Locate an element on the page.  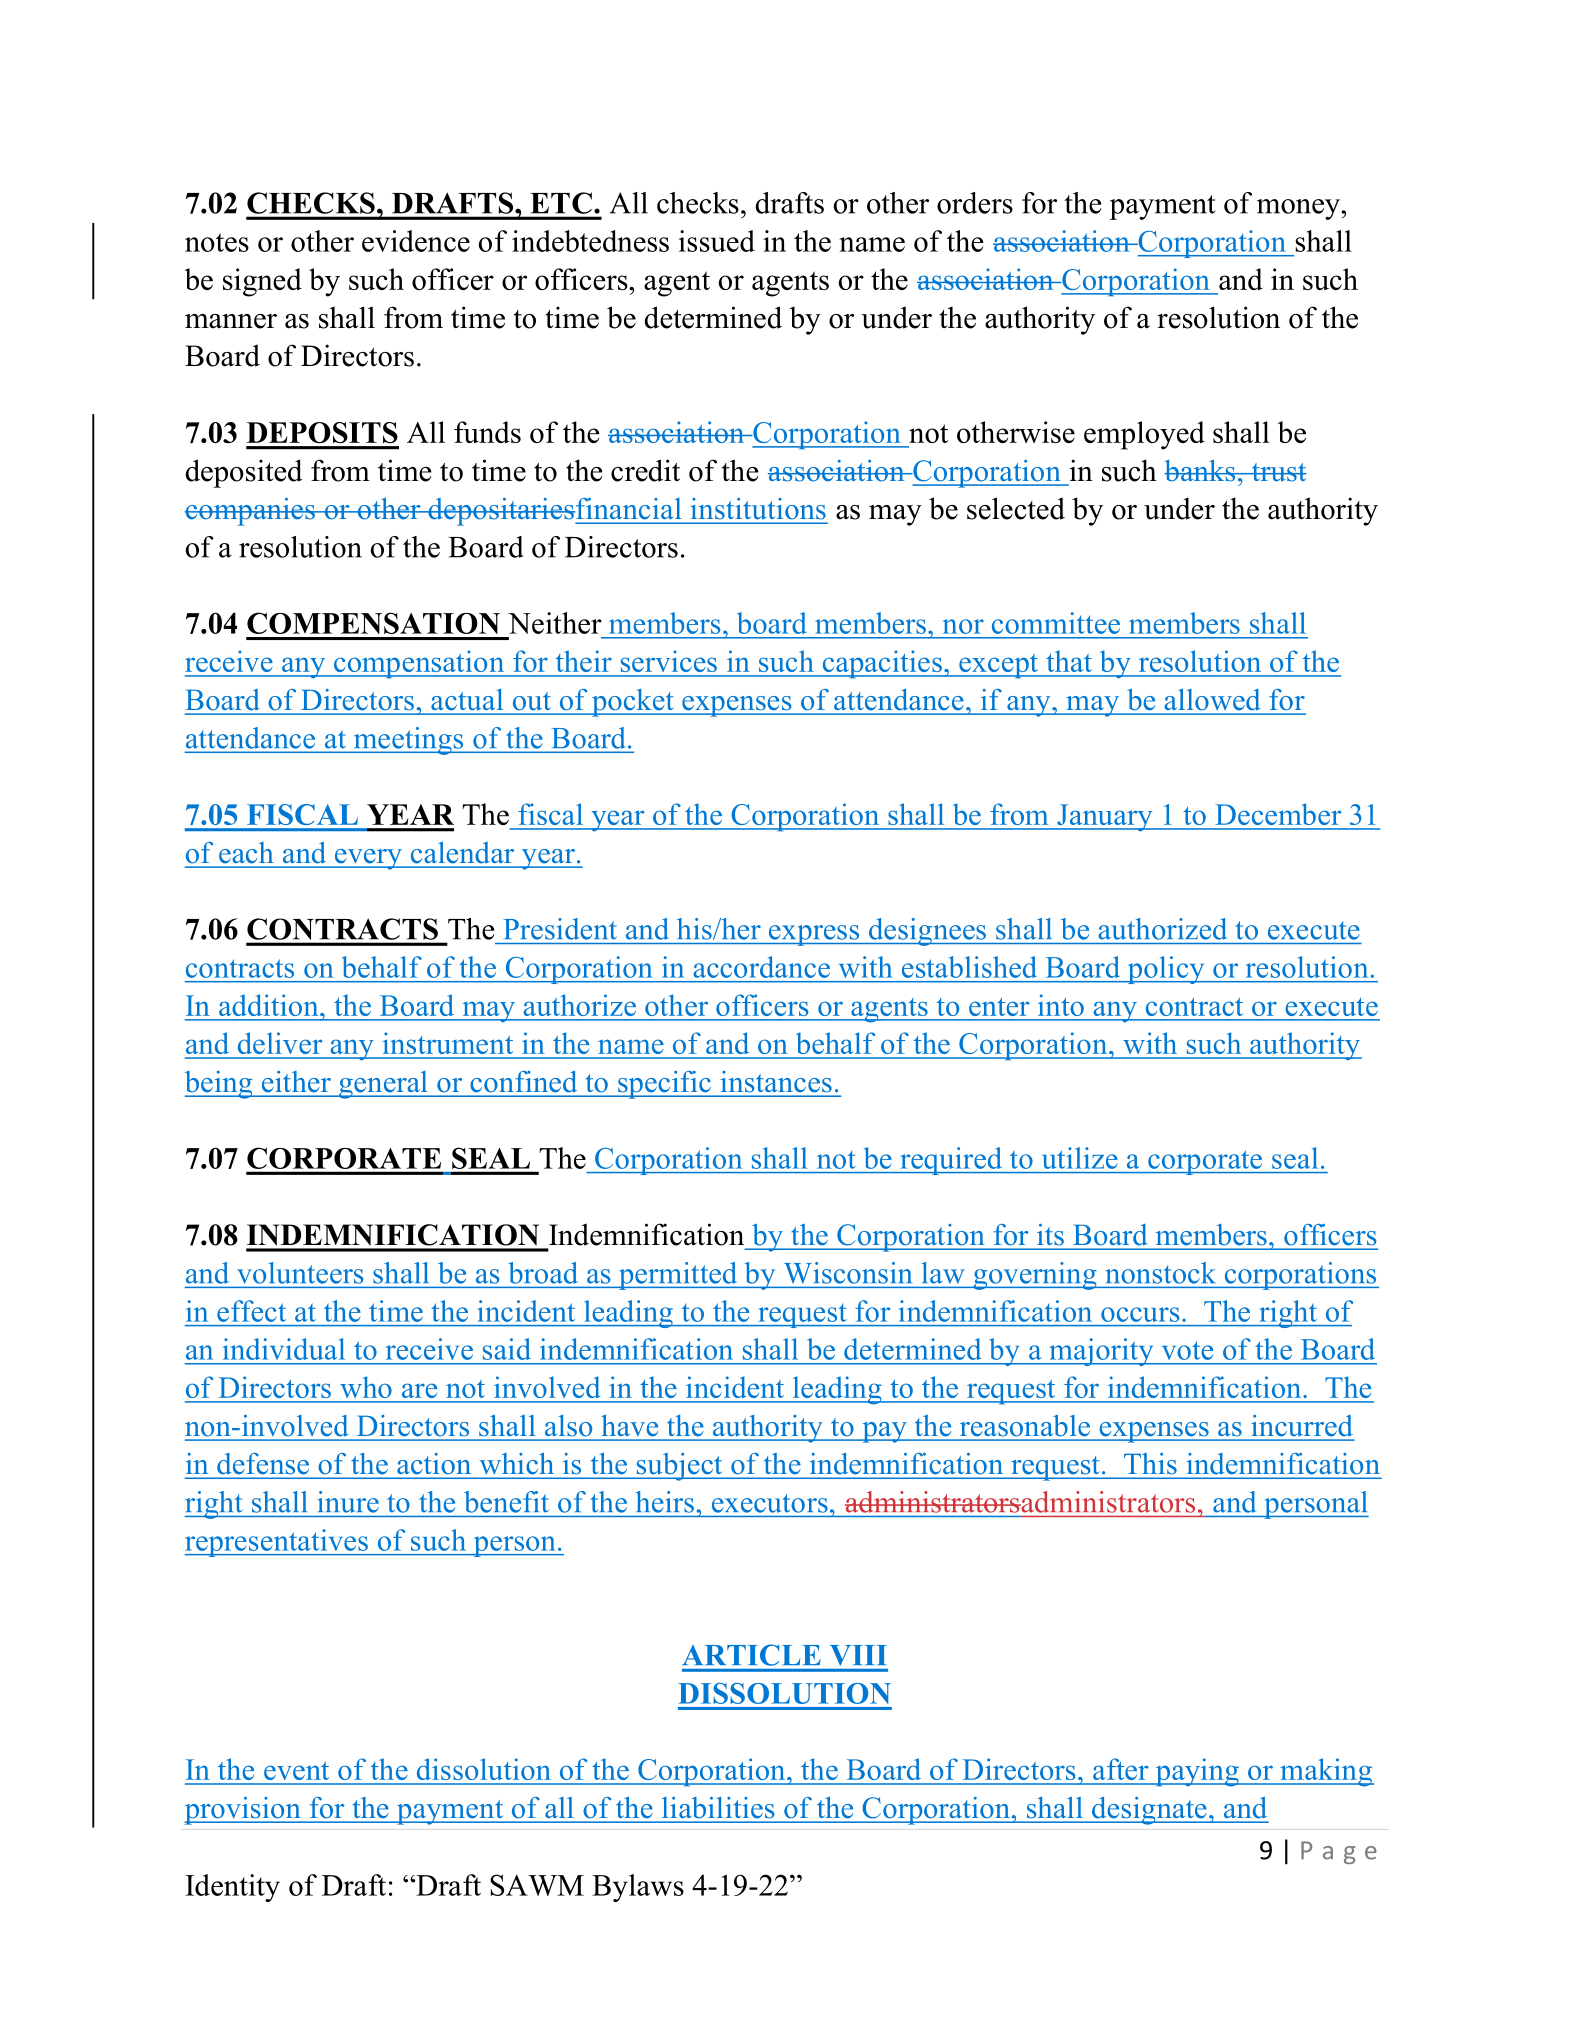
designate is located at coordinates (1149, 1811).
